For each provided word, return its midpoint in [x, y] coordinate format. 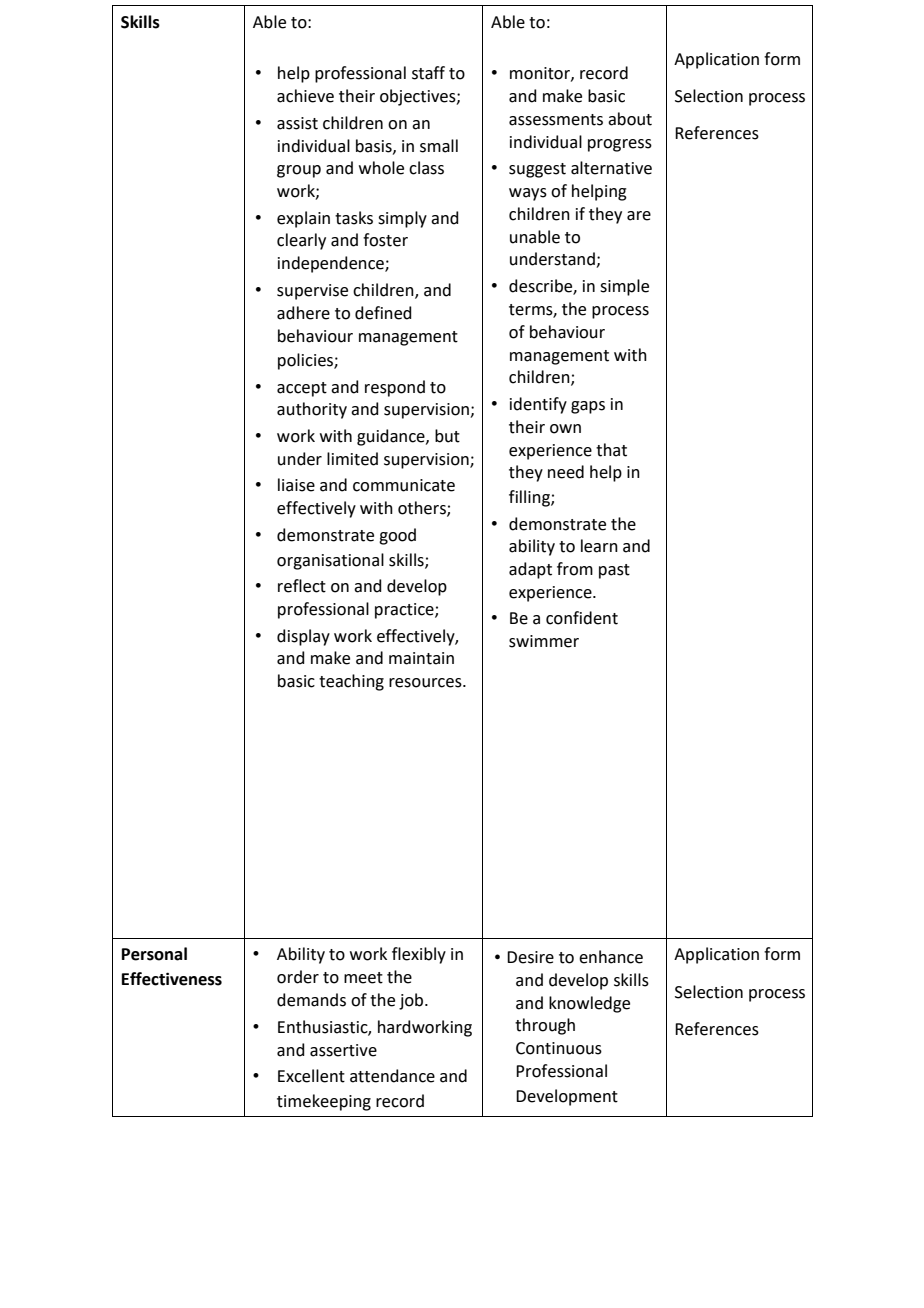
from [575, 569]
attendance [392, 1076]
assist [297, 123]
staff [428, 73]
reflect [302, 586]
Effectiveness [172, 979]
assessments [556, 120]
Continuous [559, 1048]
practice [405, 611]
